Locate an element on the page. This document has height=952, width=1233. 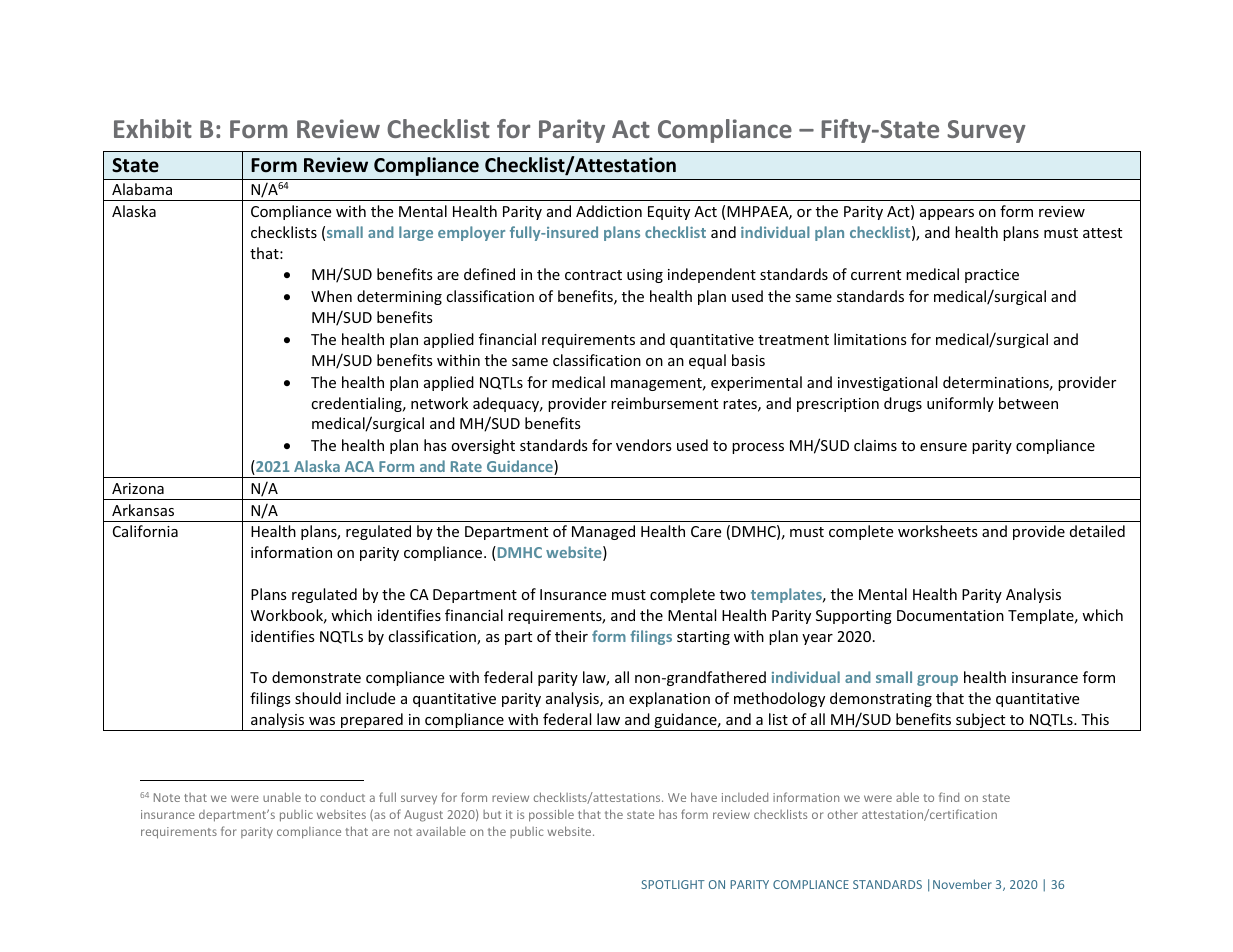
worksheets is located at coordinates (938, 531).
